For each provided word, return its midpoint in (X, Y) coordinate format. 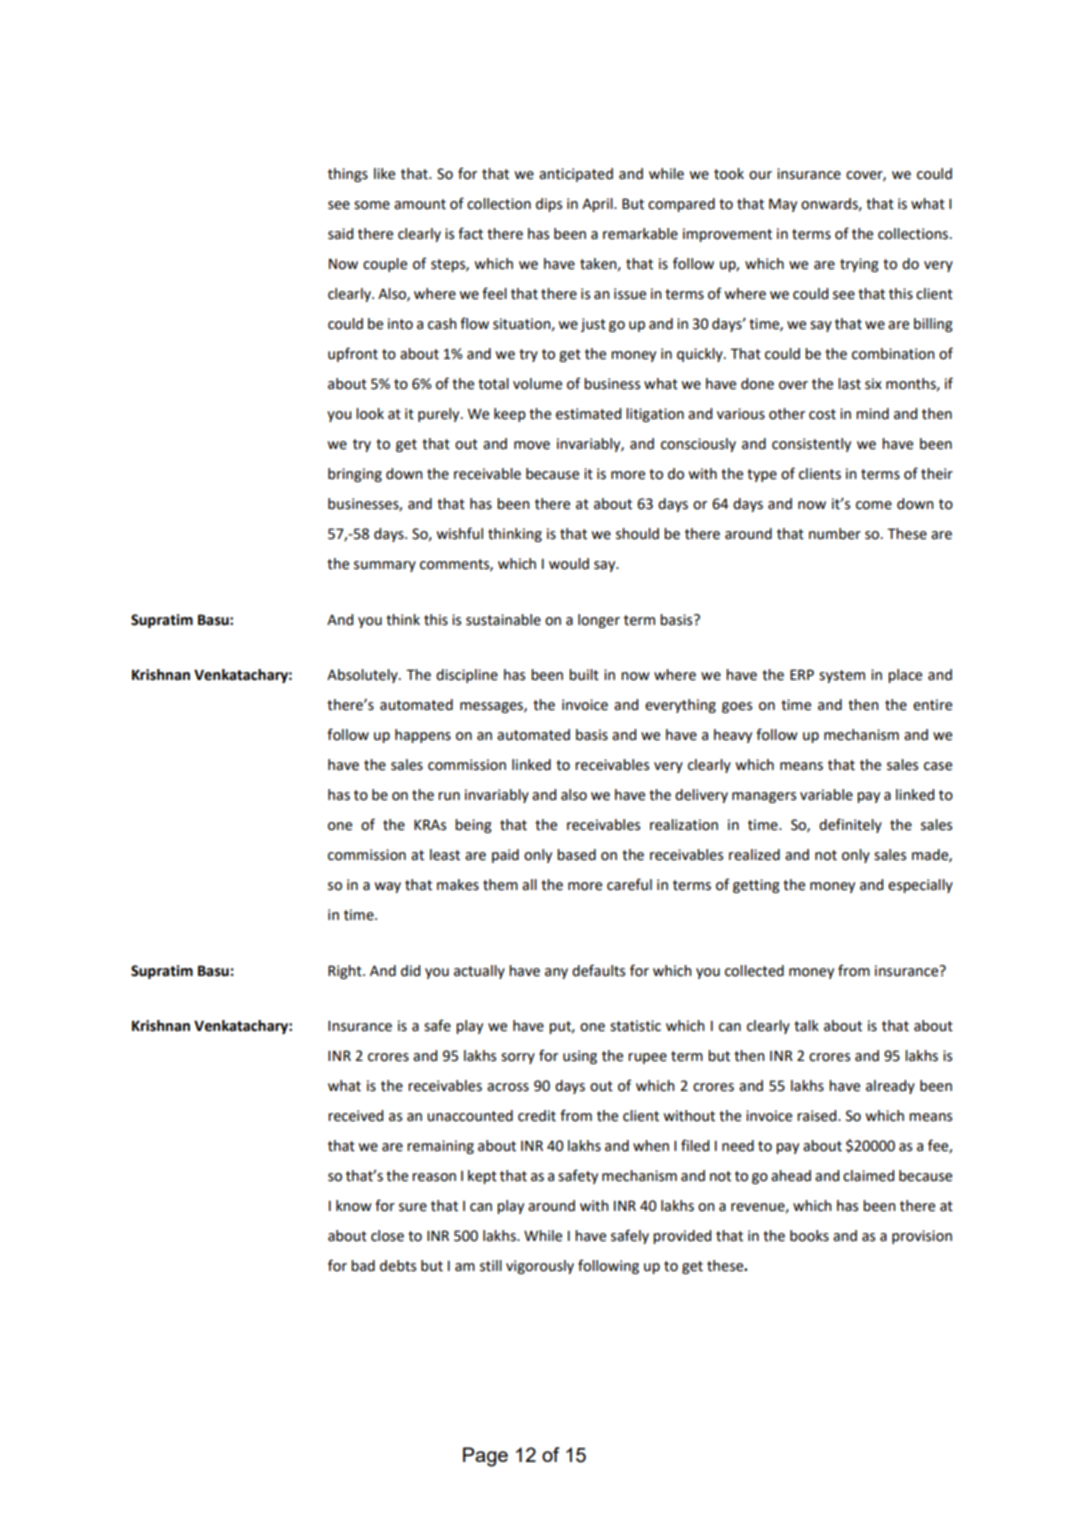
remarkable (640, 234)
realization (684, 825)
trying (859, 265)
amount (420, 204)
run (449, 796)
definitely (850, 825)
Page (485, 1457)
